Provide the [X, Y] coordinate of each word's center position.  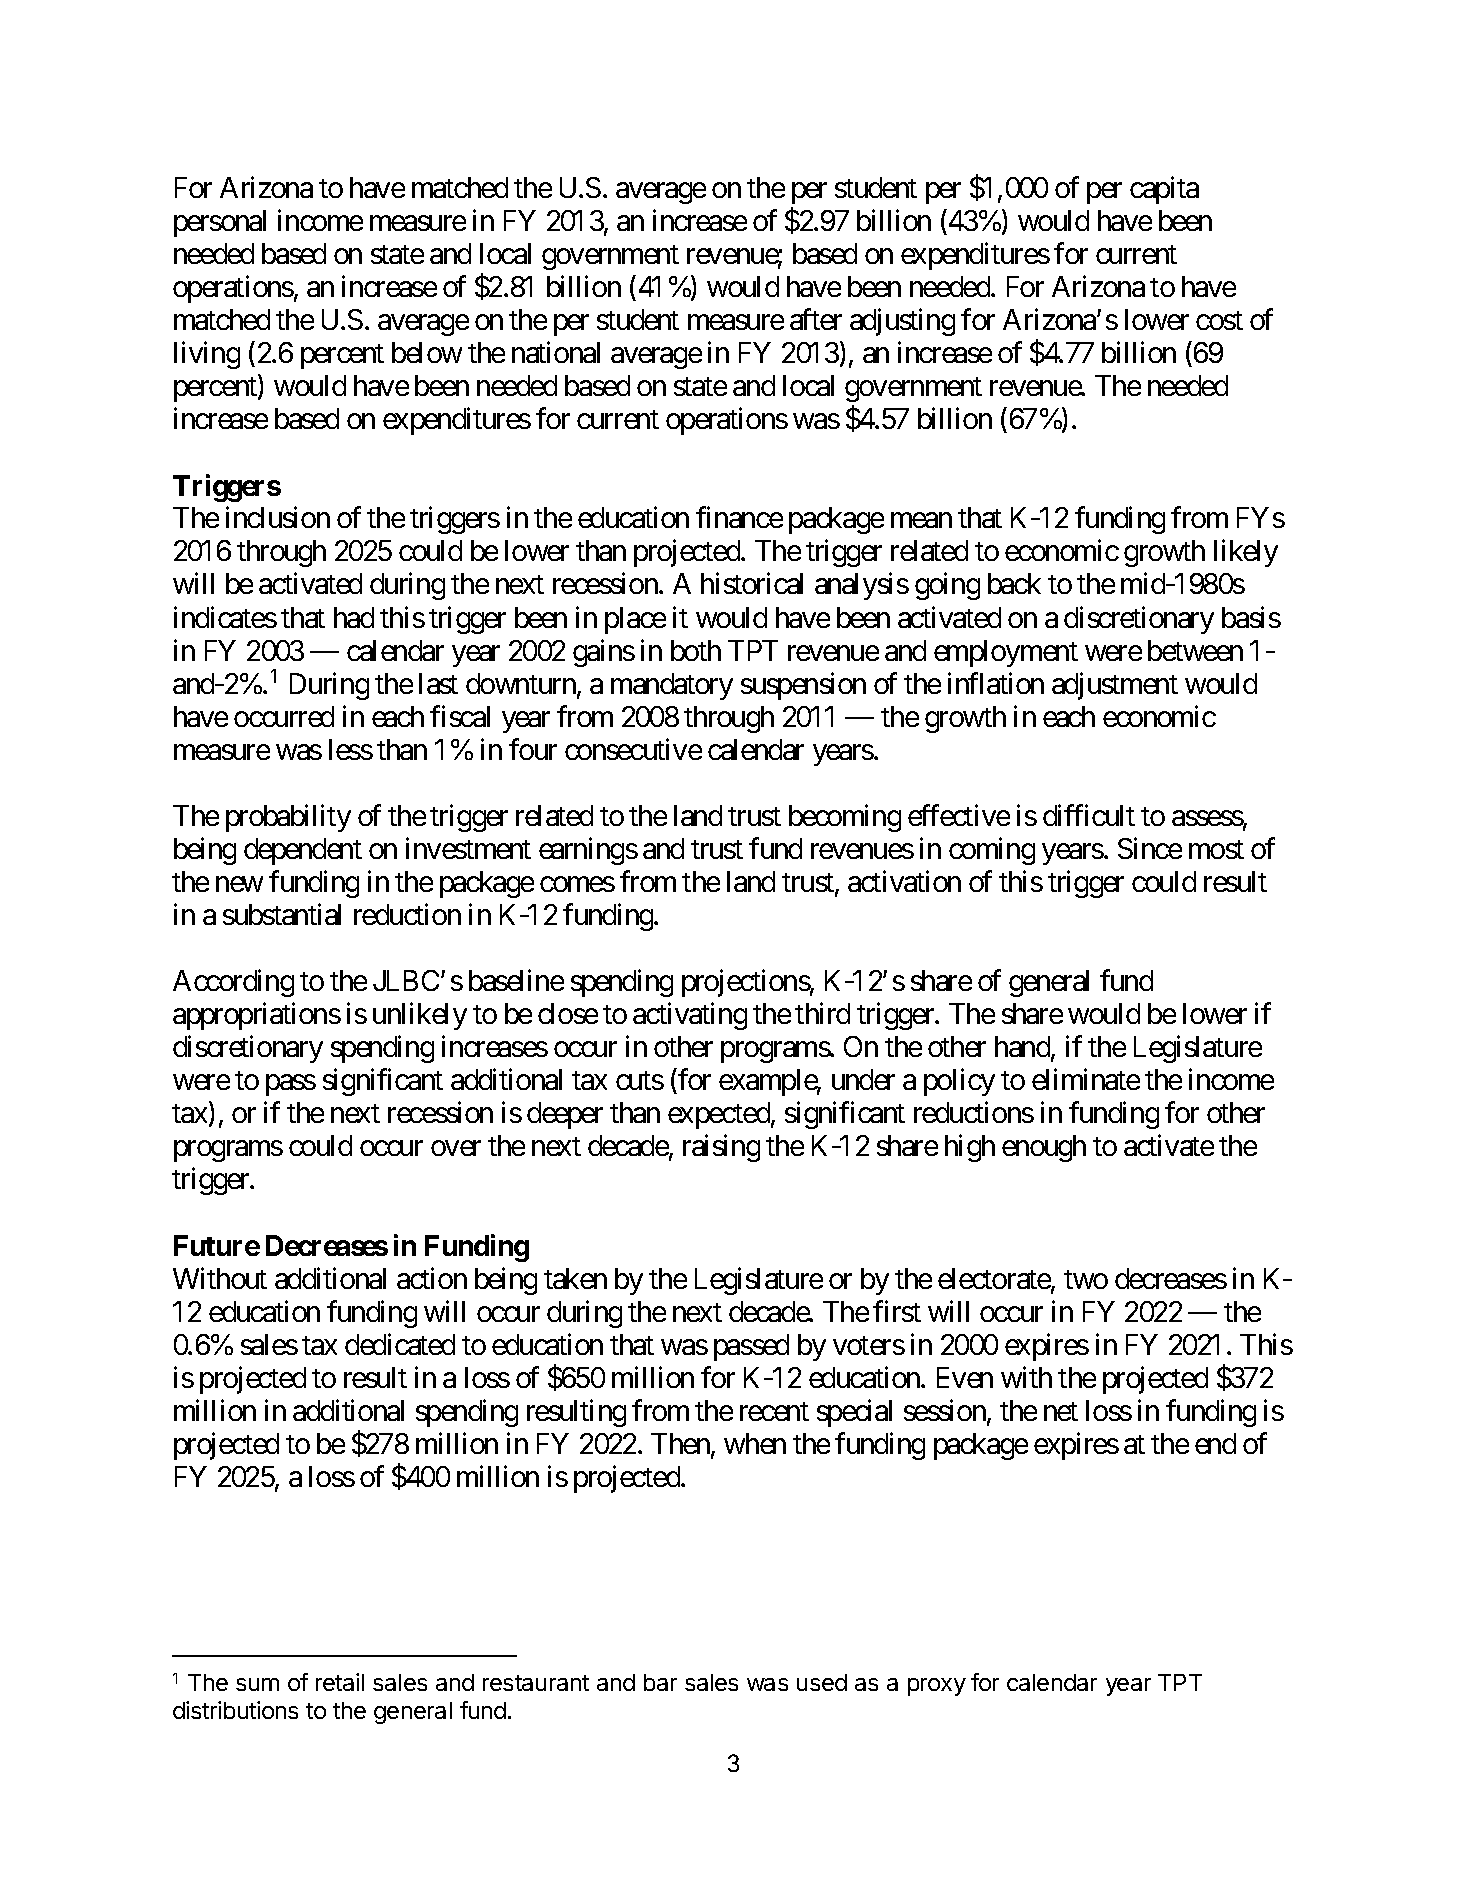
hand [1023, 1048]
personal [220, 223]
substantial [282, 914]
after [816, 319]
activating [690, 1016]
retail [340, 1682]
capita [1164, 190]
